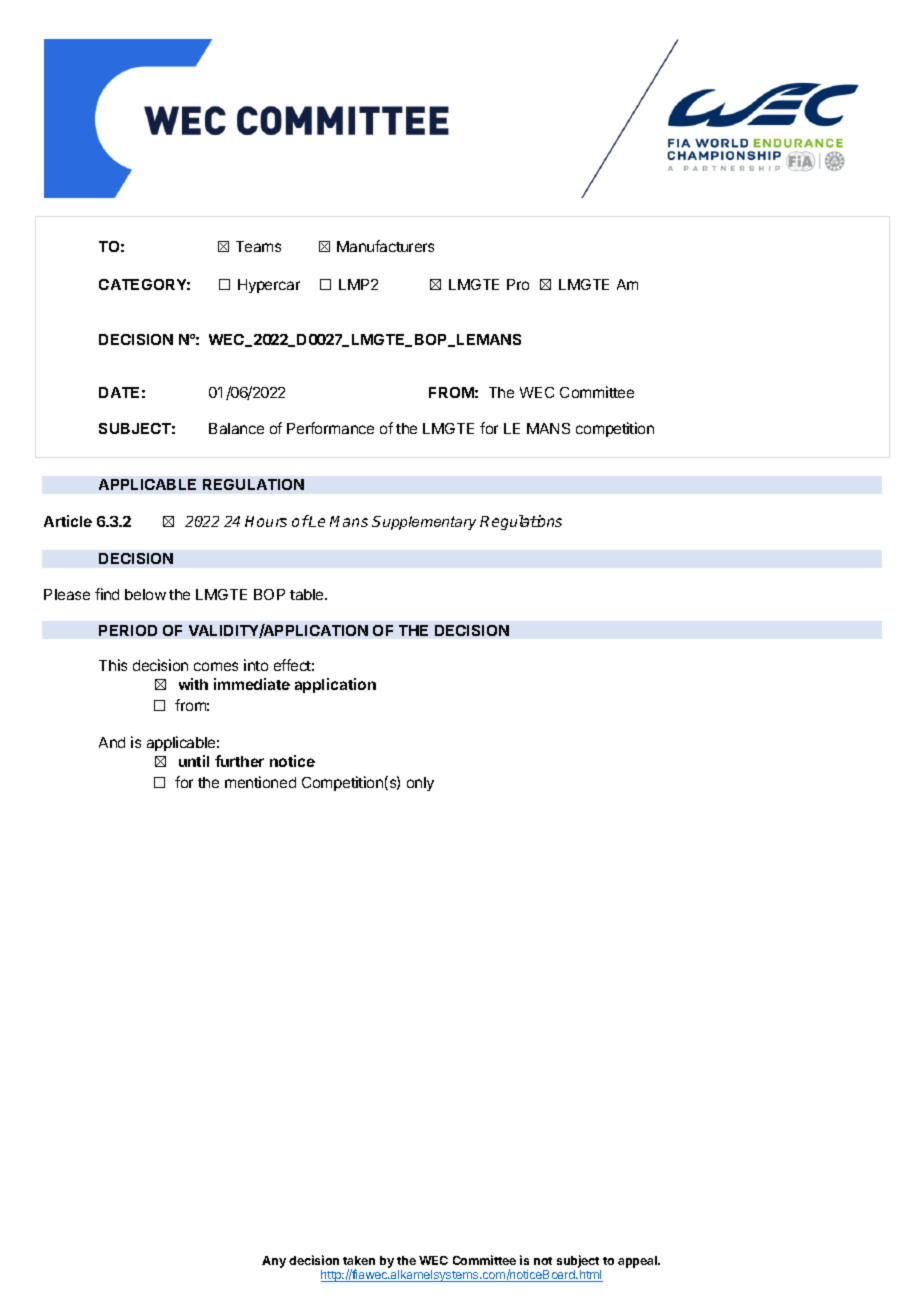  I want to click on Pro, so click(518, 284).
